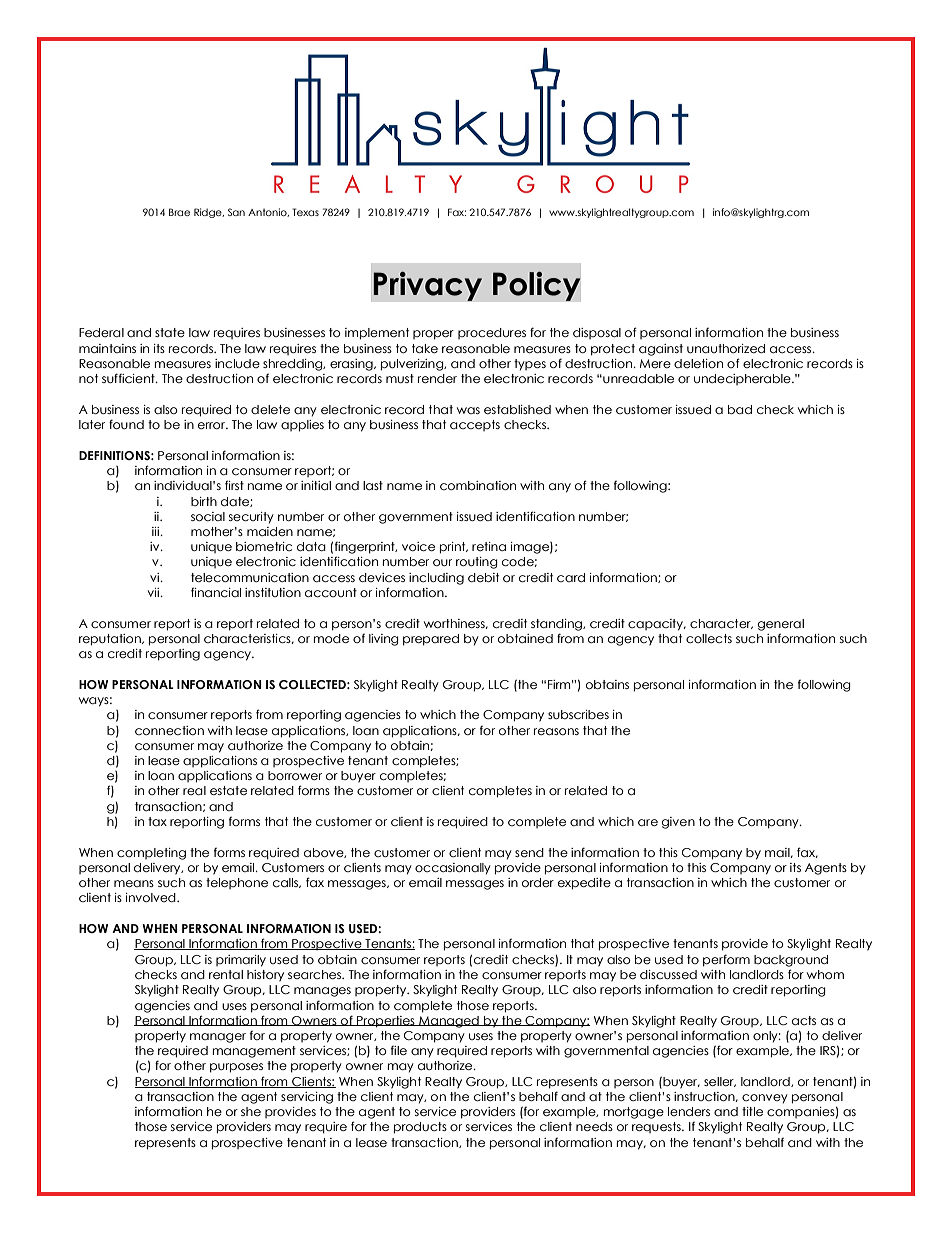 The height and width of the screenshot is (1233, 952). What do you see at coordinates (420, 1128) in the screenshot?
I see `products` at bounding box center [420, 1128].
